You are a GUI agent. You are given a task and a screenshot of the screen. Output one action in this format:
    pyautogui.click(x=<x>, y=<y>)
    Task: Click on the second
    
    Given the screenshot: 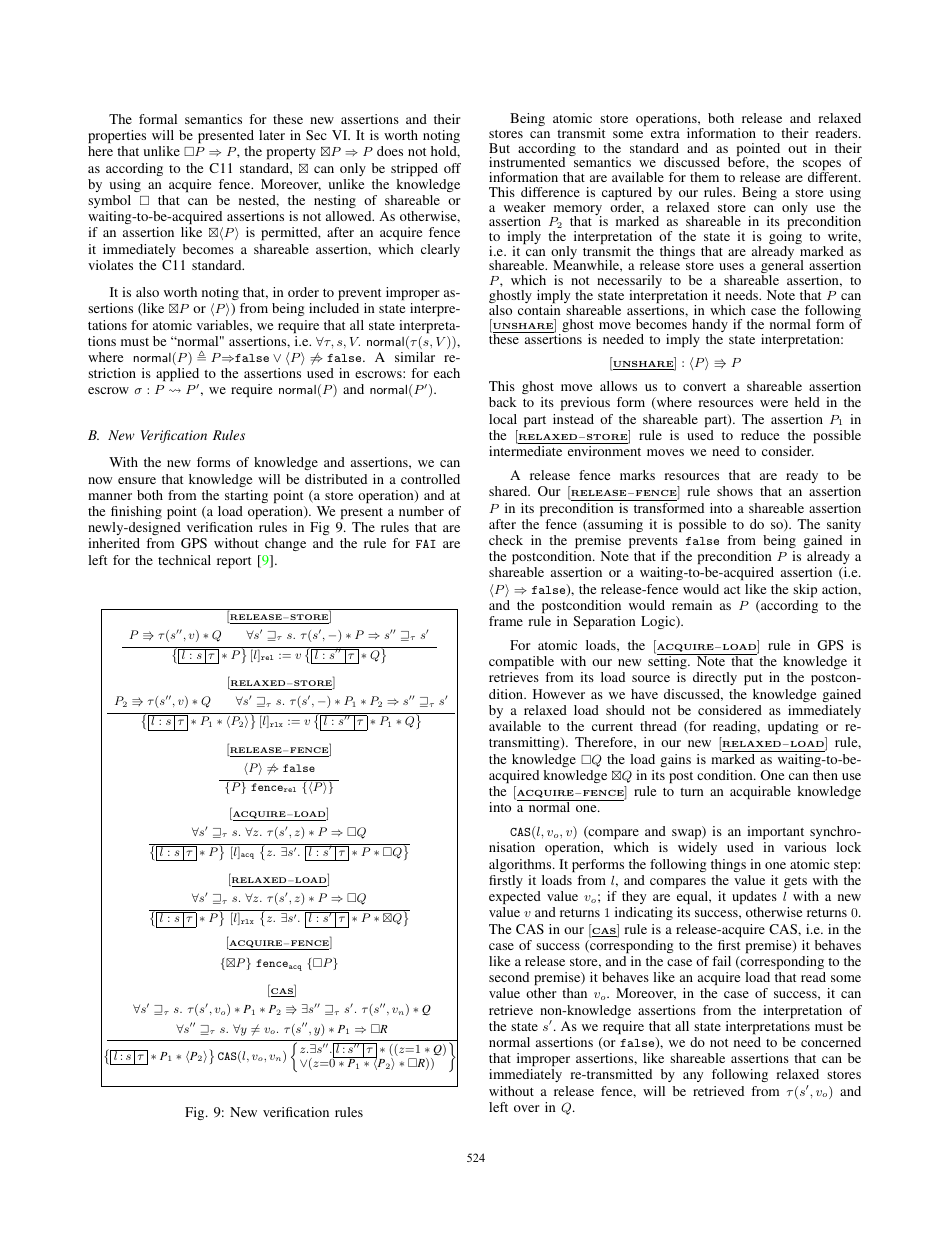 What is the action you would take?
    pyautogui.click(x=509, y=977)
